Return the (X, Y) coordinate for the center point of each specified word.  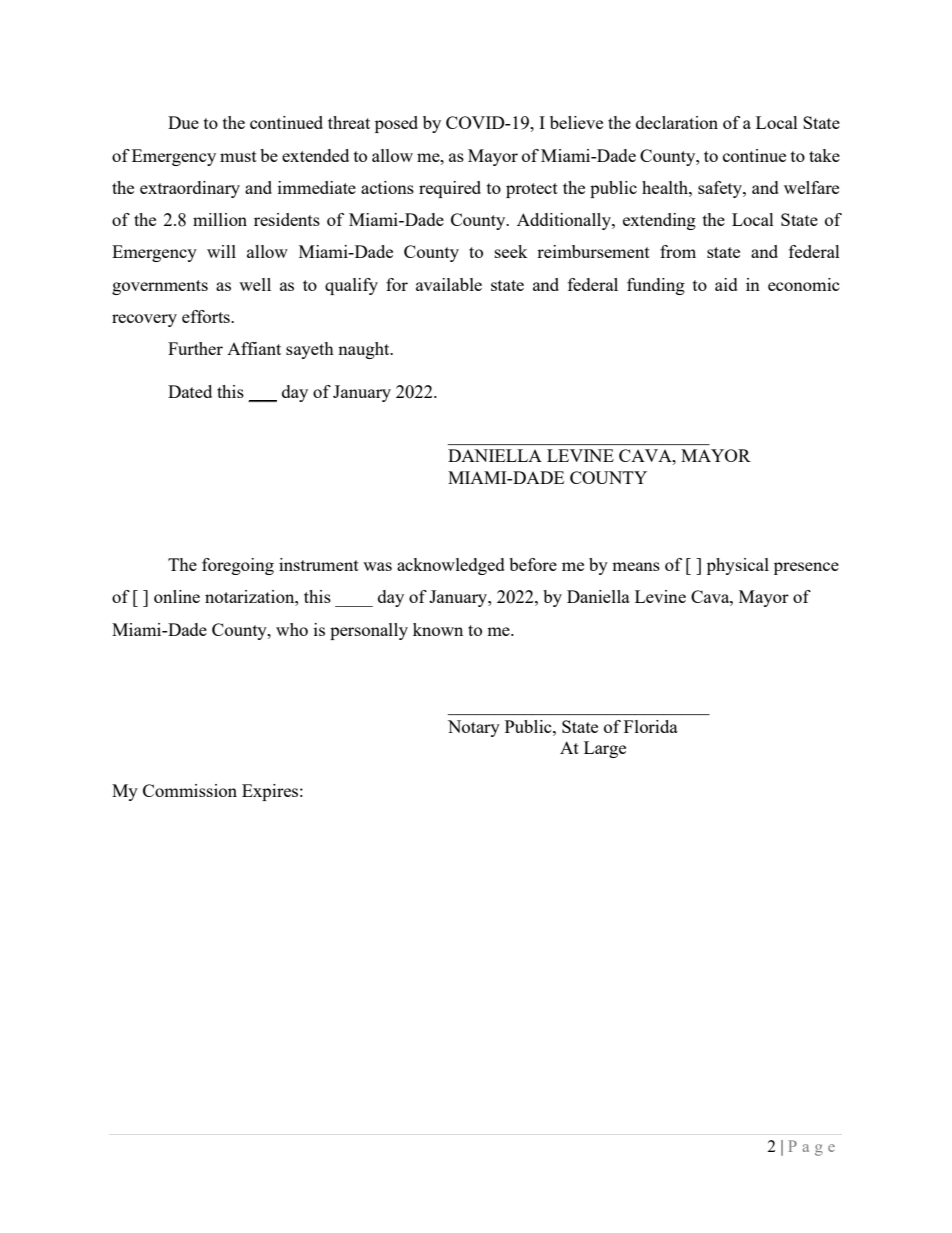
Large (605, 749)
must (238, 156)
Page (811, 1148)
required (450, 189)
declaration (677, 122)
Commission (190, 790)
